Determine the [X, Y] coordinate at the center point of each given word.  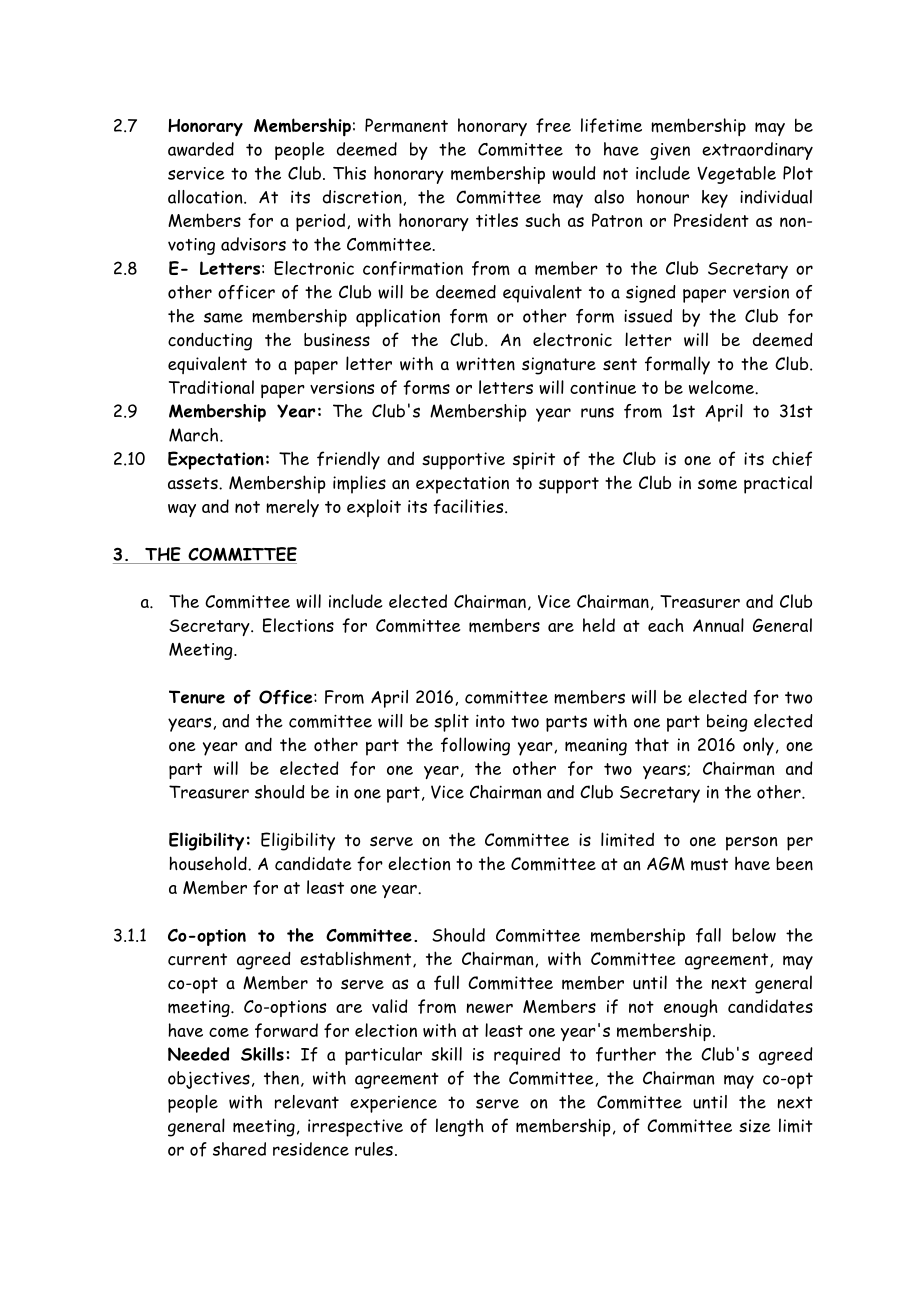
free [553, 125]
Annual [718, 625]
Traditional [211, 387]
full [446, 982]
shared [239, 1149]
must [709, 864]
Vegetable [736, 175]
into [490, 721]
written [485, 364]
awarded [201, 149]
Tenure [197, 697]
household [209, 863]
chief [792, 458]
